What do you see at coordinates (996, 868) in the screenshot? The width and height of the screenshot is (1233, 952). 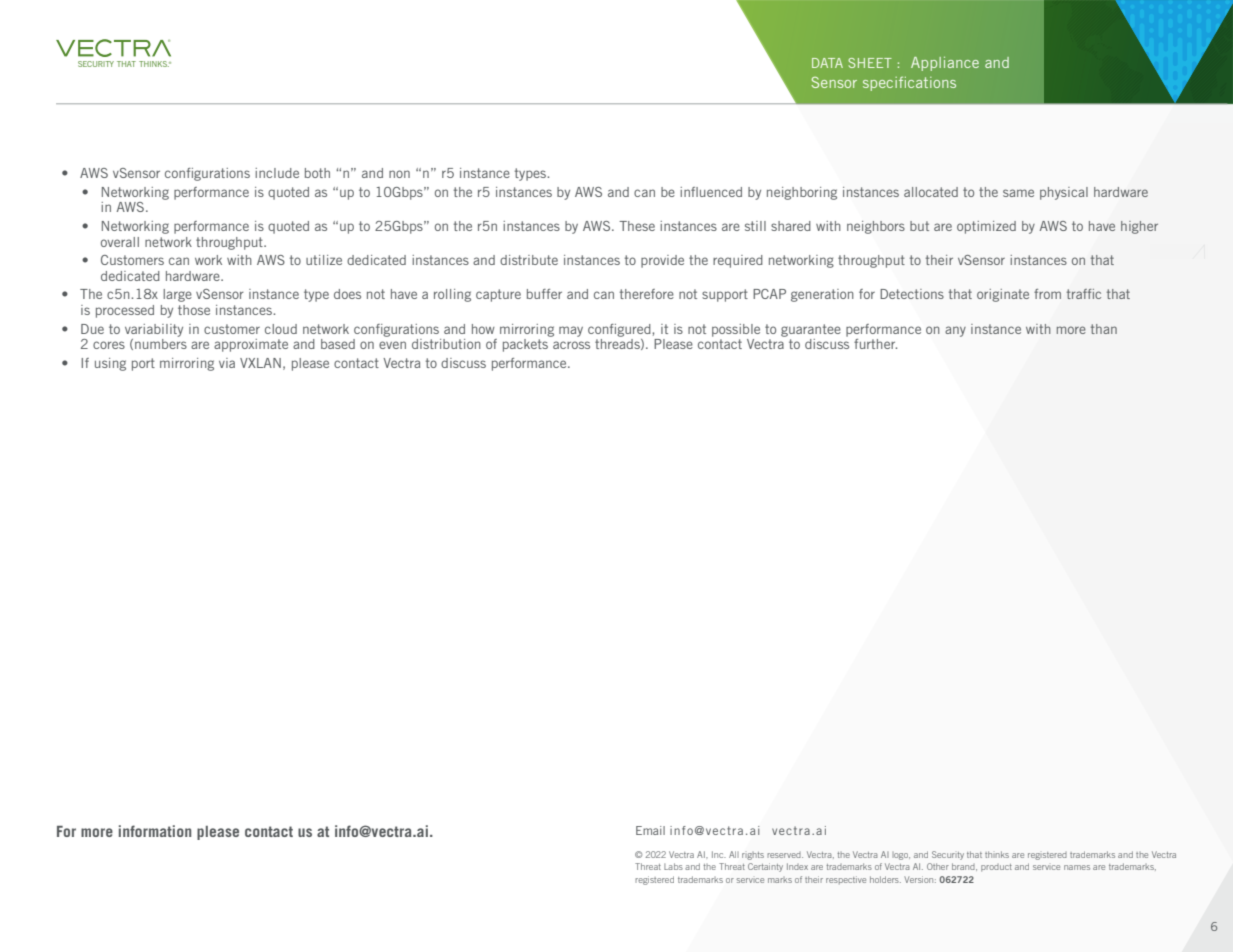 I see `product` at bounding box center [996, 868].
